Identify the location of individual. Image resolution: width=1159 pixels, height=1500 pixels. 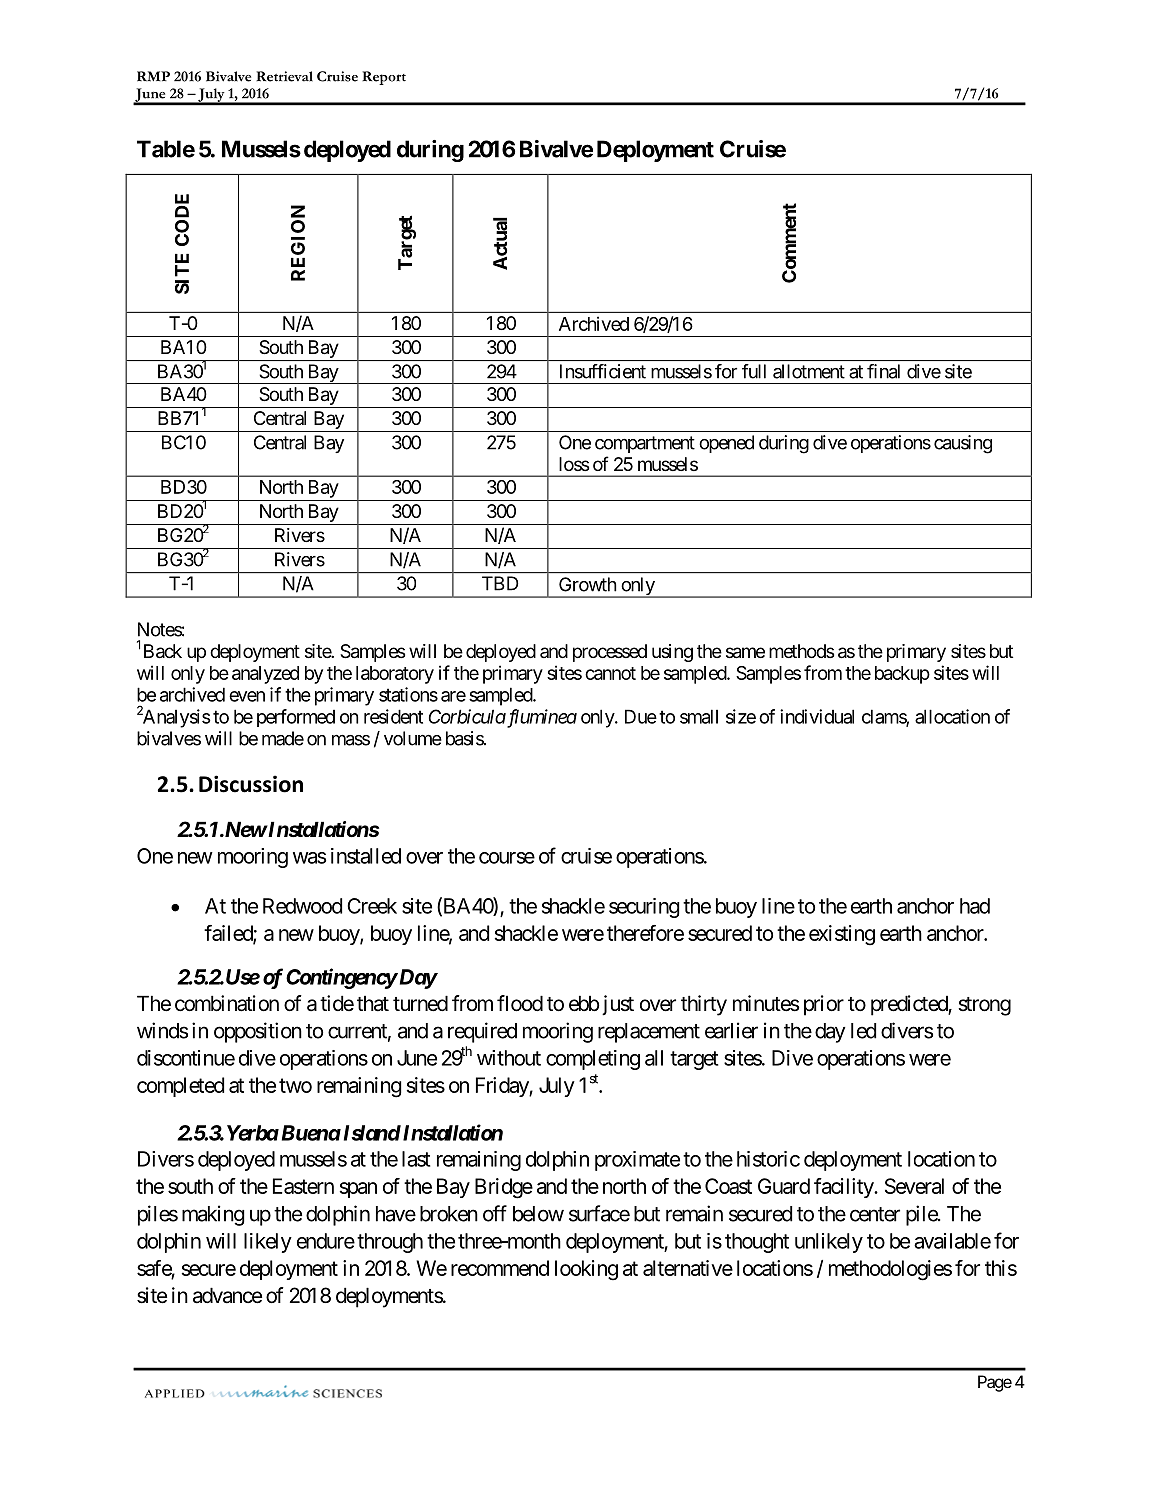
(817, 716).
